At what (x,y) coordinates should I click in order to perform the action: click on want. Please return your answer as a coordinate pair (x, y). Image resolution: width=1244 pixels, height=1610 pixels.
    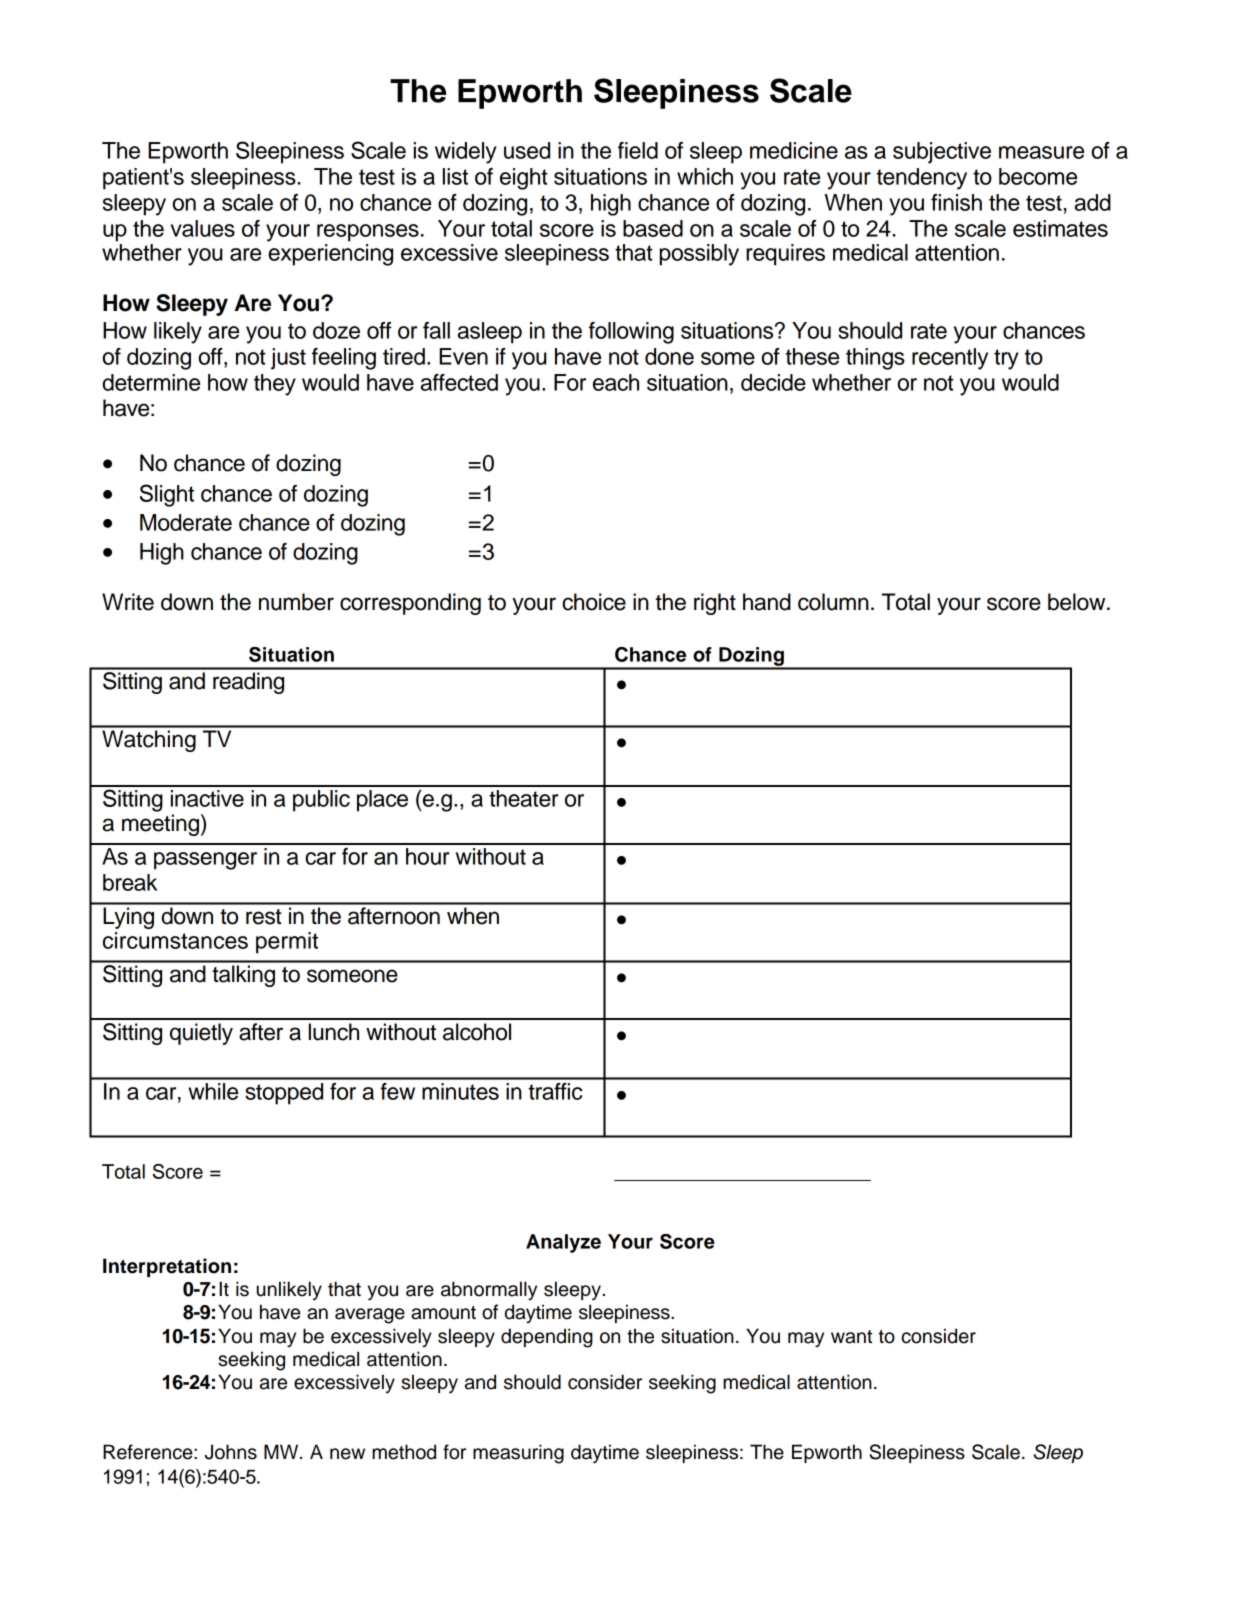
    Looking at the image, I should click on (851, 1337).
